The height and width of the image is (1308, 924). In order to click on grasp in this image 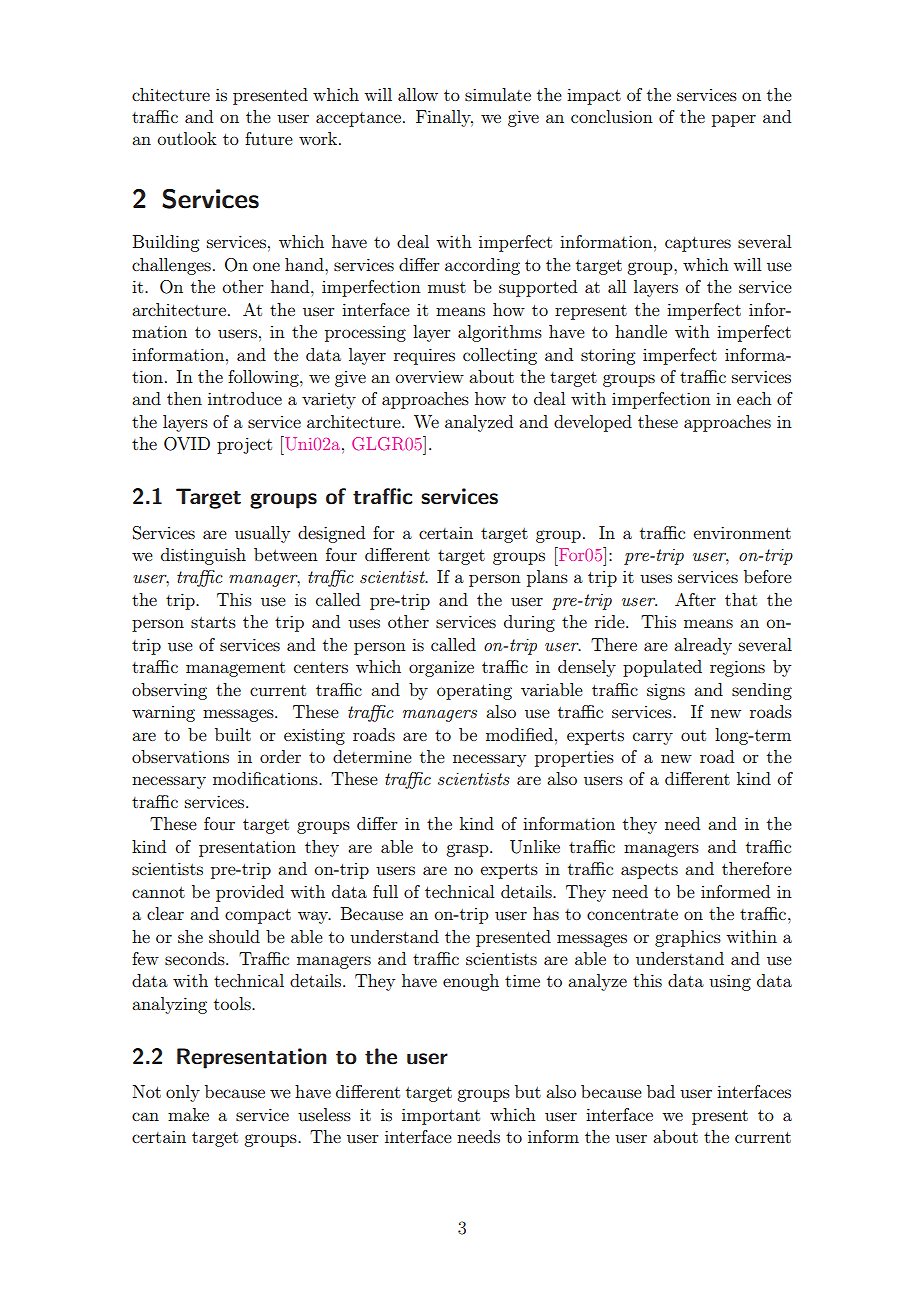, I will do `click(468, 850)`.
